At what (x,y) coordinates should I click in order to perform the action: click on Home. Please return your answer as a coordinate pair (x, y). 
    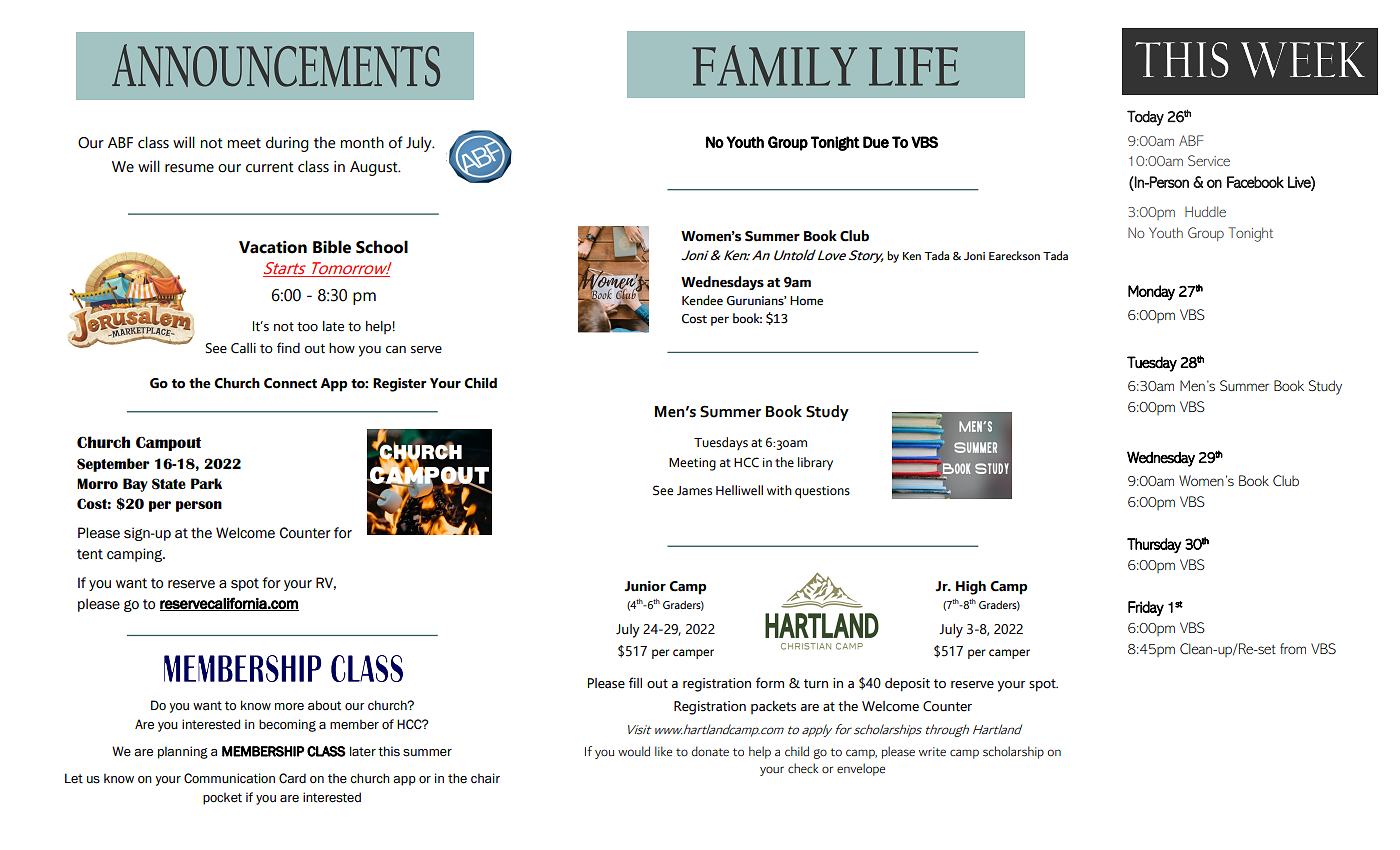
    Looking at the image, I should click on (806, 301).
